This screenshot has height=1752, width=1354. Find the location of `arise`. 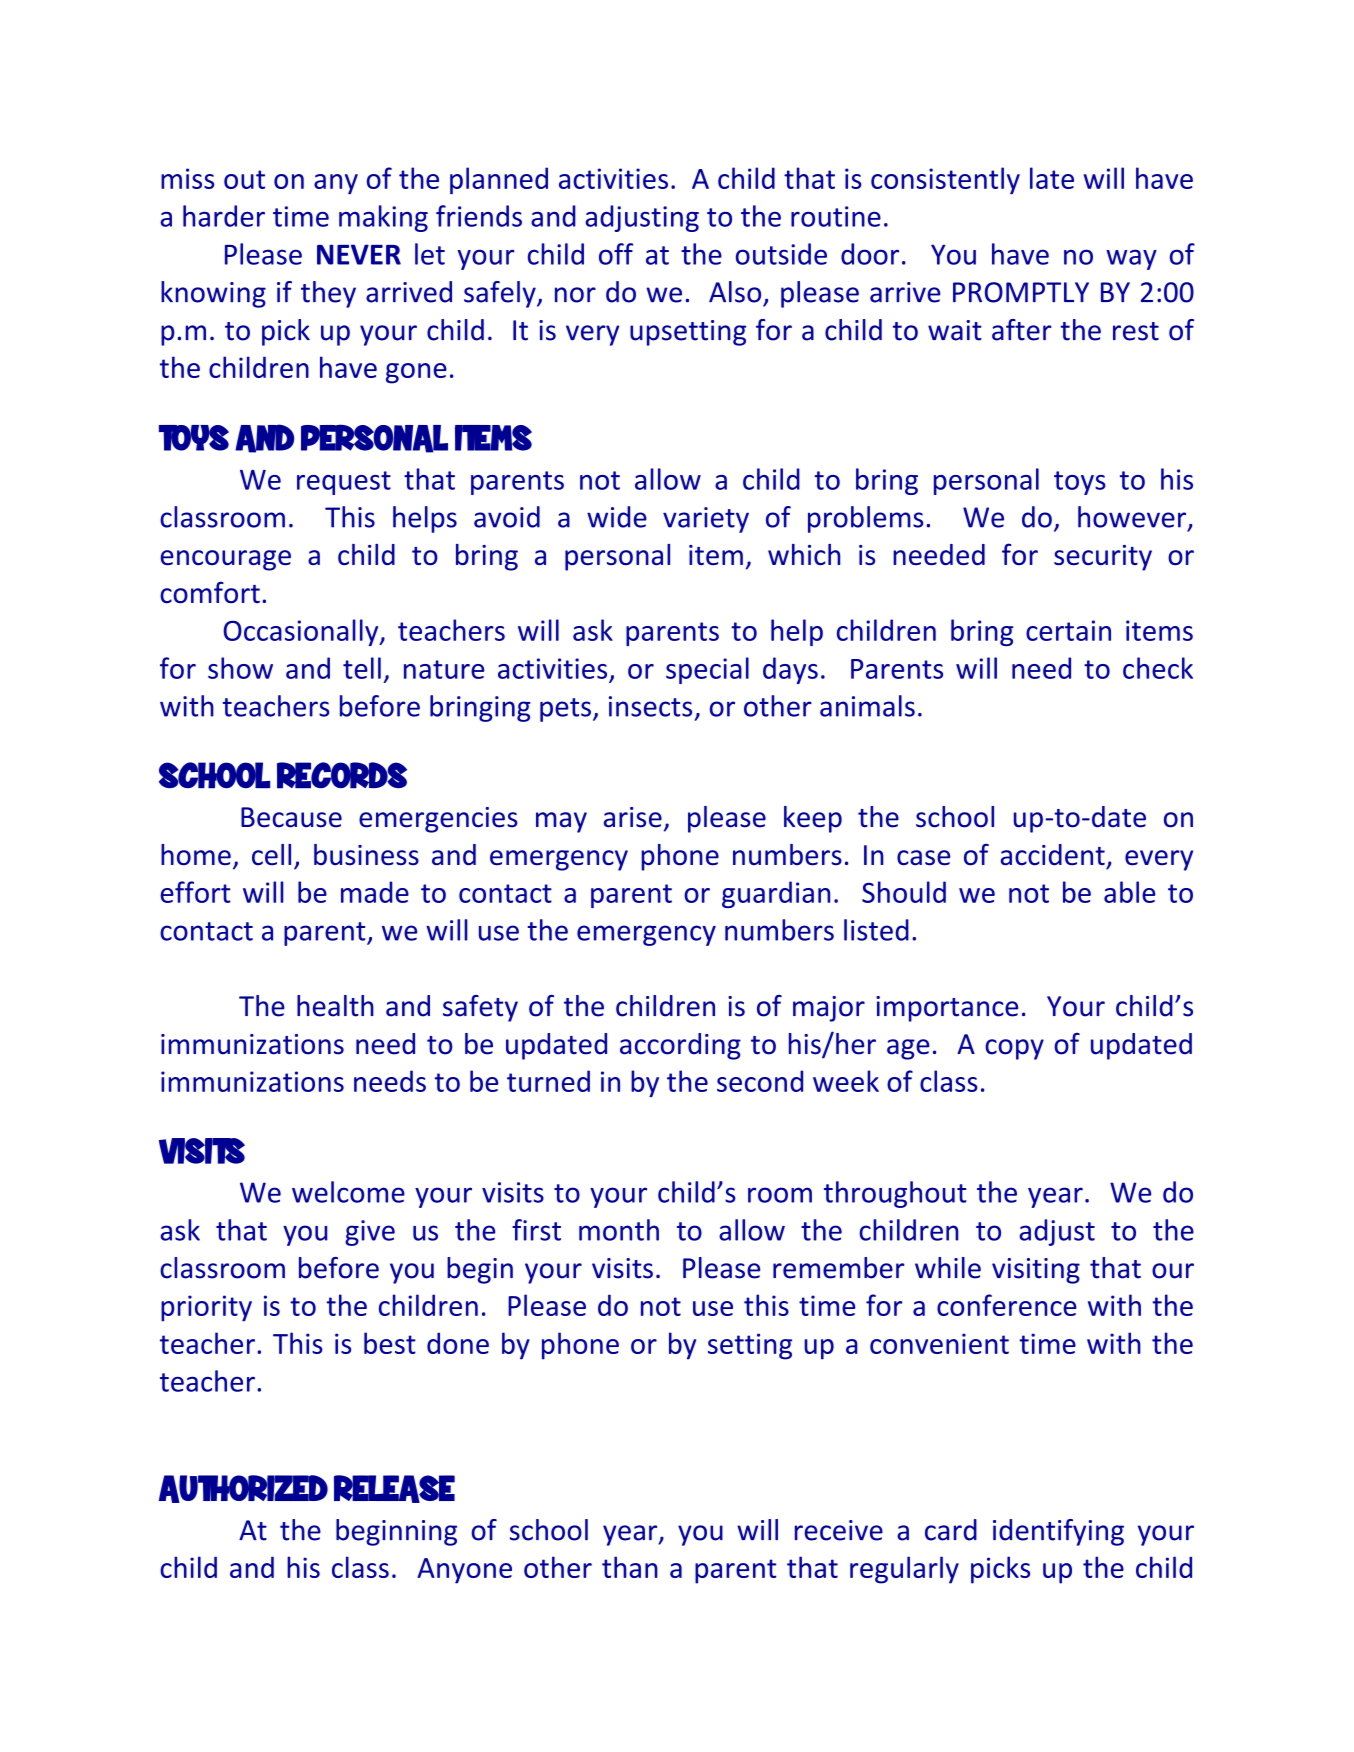

arise is located at coordinates (633, 817).
